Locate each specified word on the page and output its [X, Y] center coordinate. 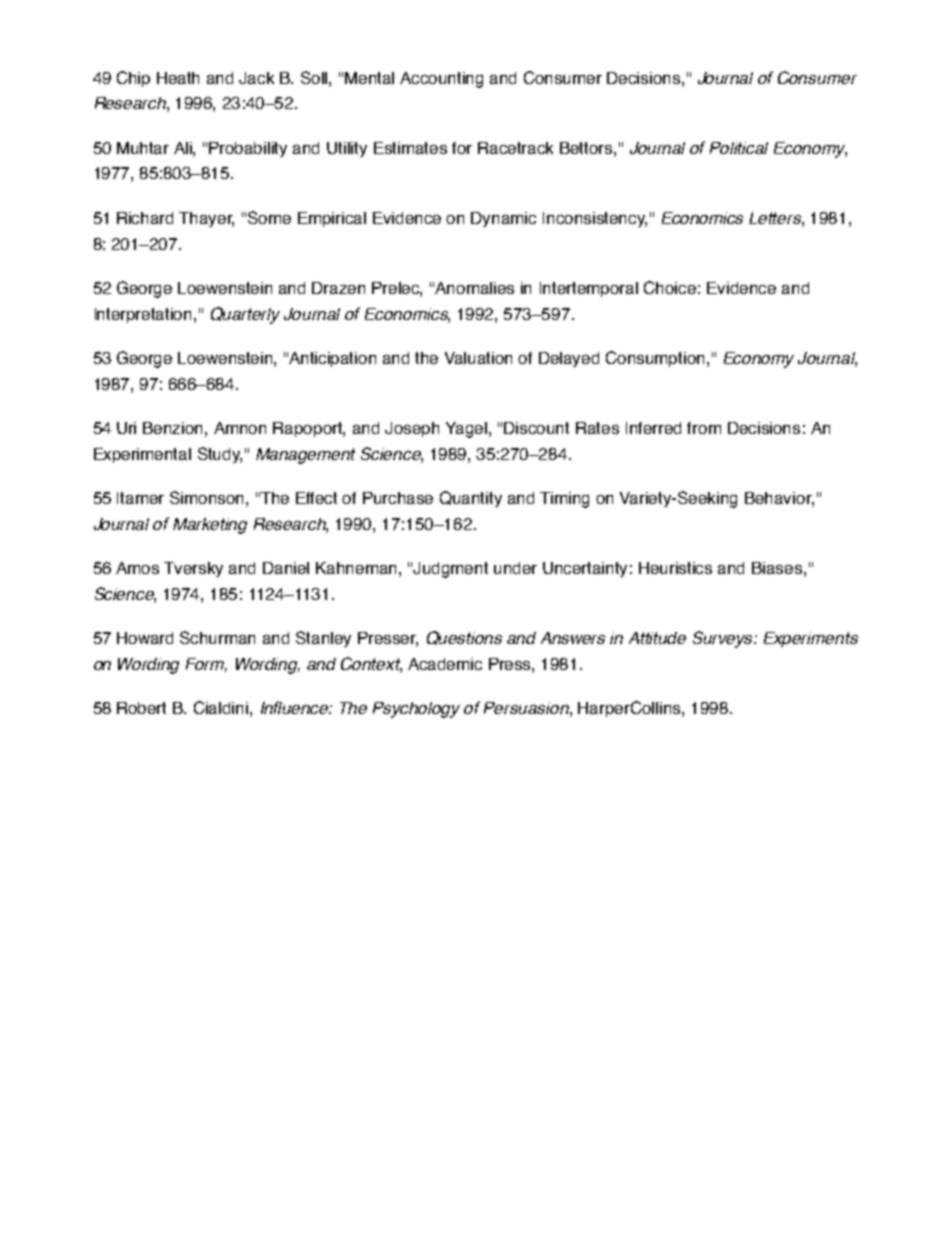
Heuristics [675, 568]
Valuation [478, 358]
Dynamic [503, 219]
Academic [445, 664]
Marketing [210, 526]
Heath [178, 78]
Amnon [240, 428]
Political [739, 148]
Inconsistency [595, 219]
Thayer [206, 219]
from [704, 428]
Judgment [450, 570]
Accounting [441, 80]
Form [206, 665]
